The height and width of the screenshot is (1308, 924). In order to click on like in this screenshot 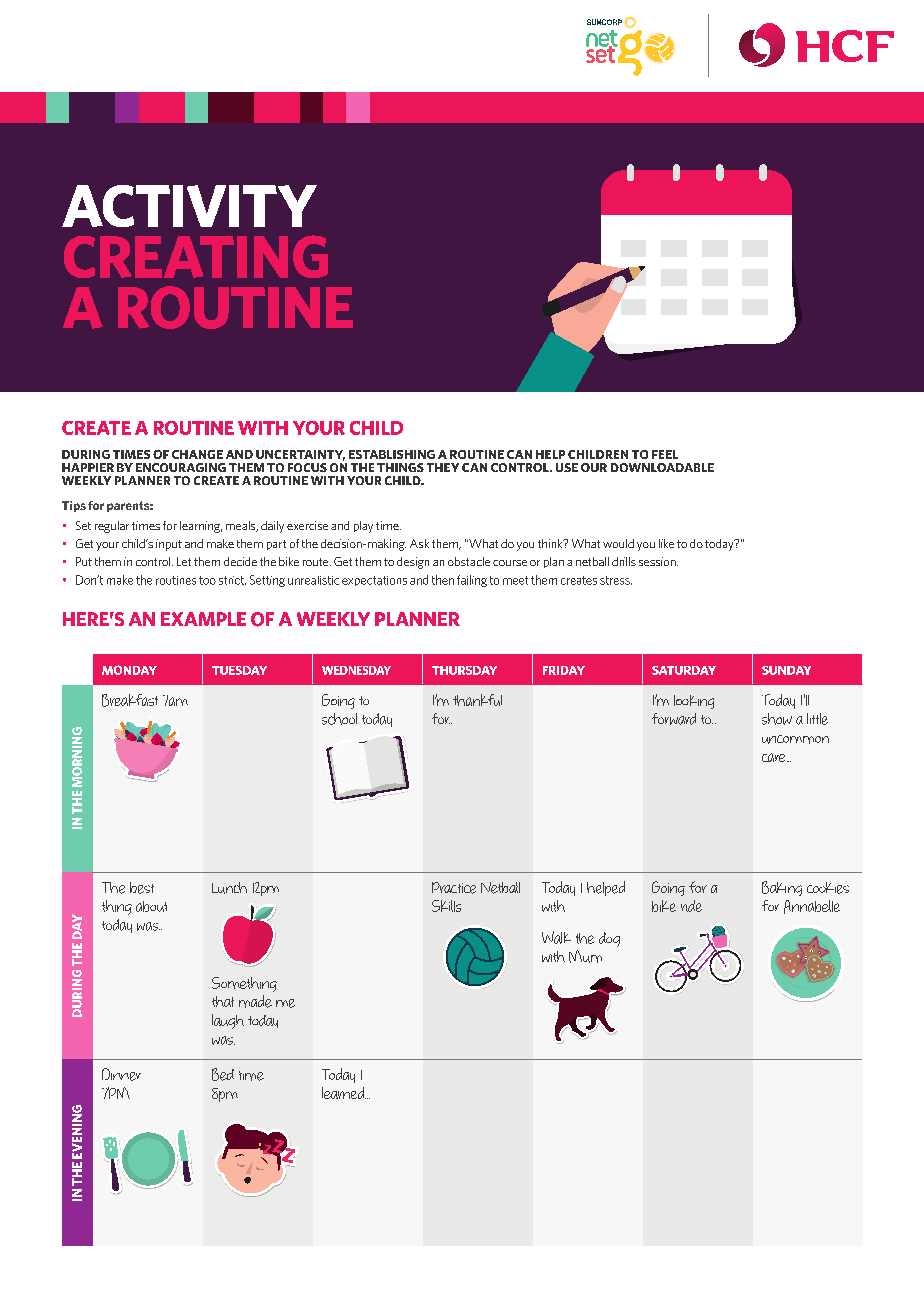, I will do `click(666, 543)`.
